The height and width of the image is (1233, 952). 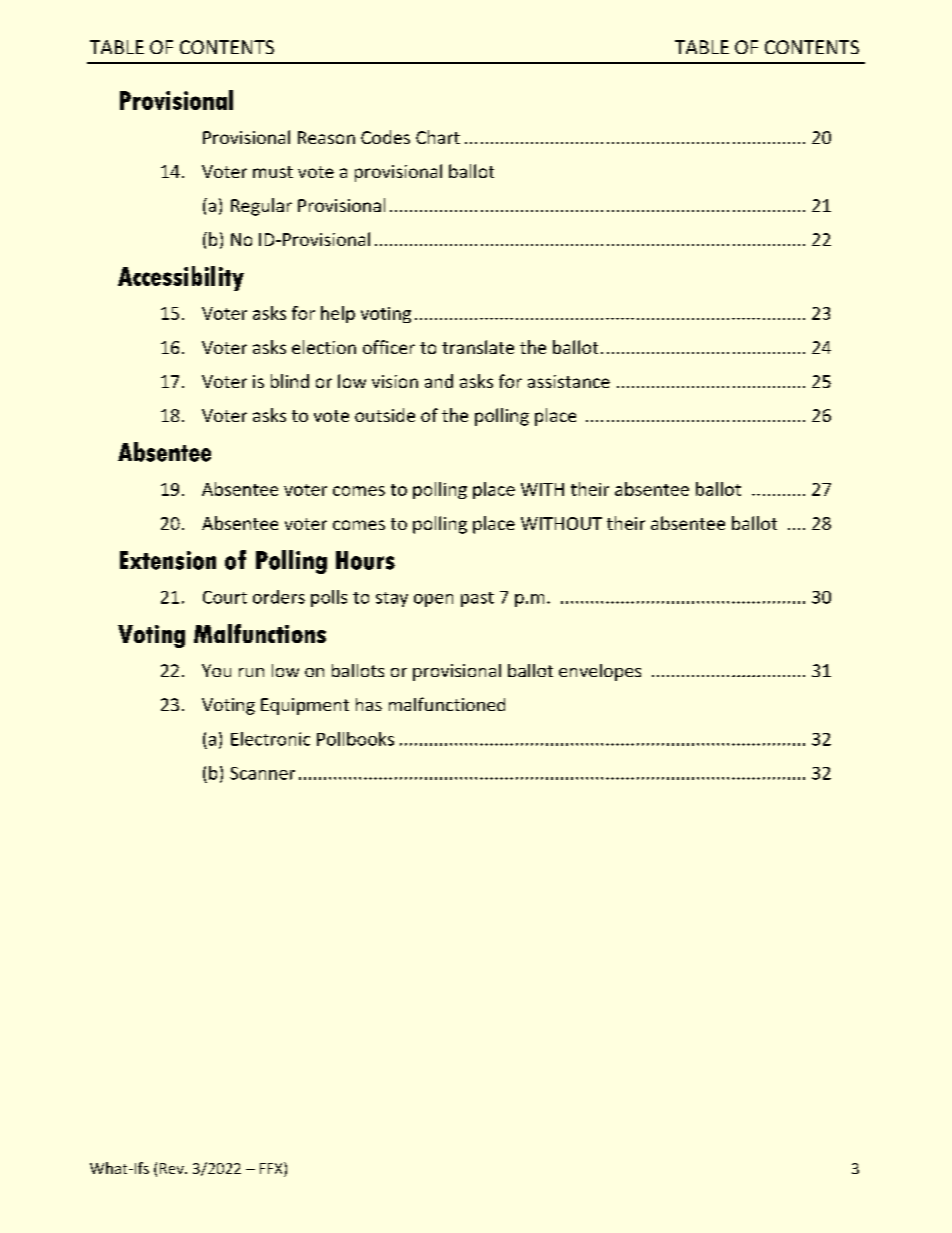 What do you see at coordinates (438, 137) in the image?
I see `Chart` at bounding box center [438, 137].
